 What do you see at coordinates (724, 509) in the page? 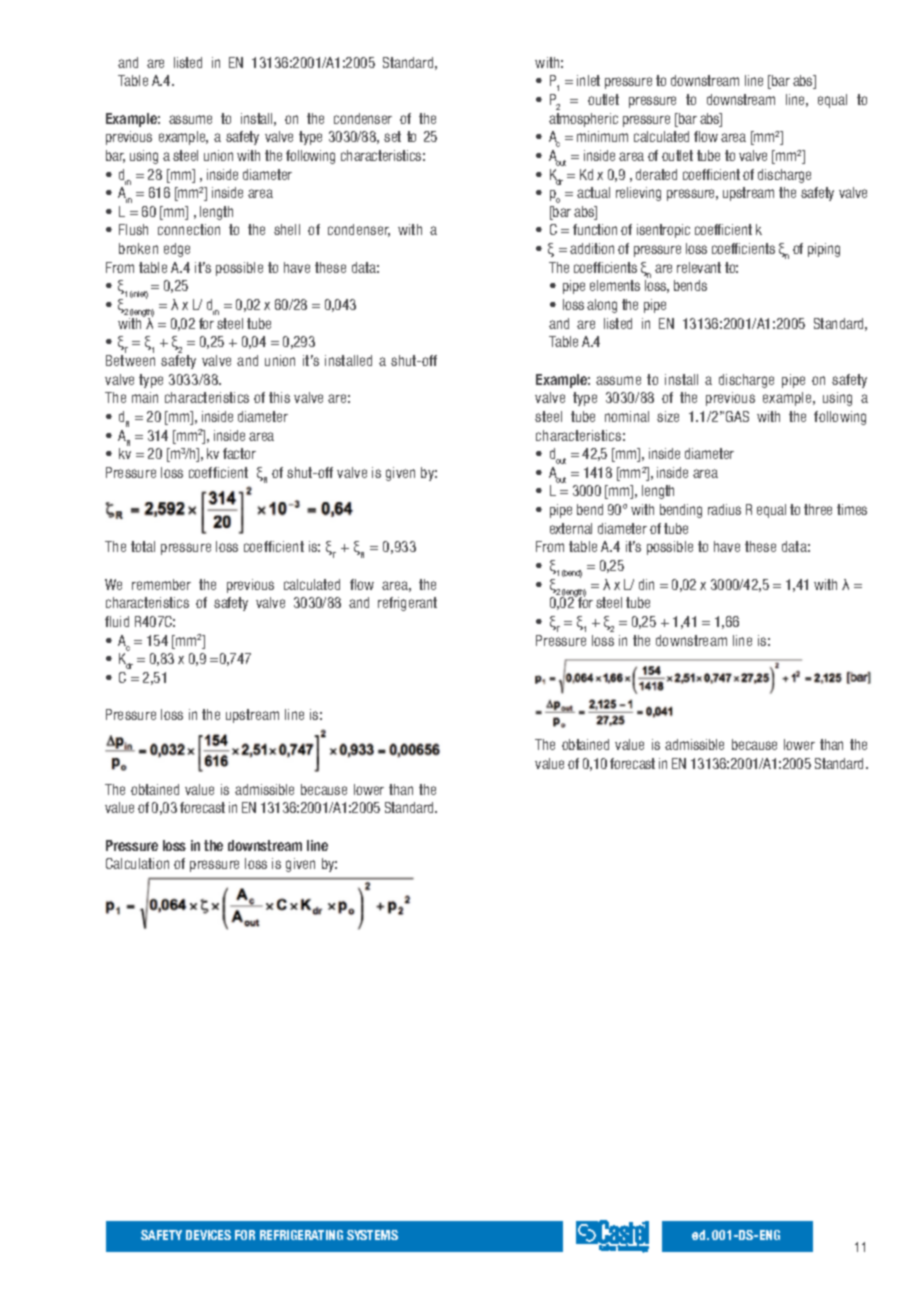
I see `radius` at bounding box center [724, 509].
